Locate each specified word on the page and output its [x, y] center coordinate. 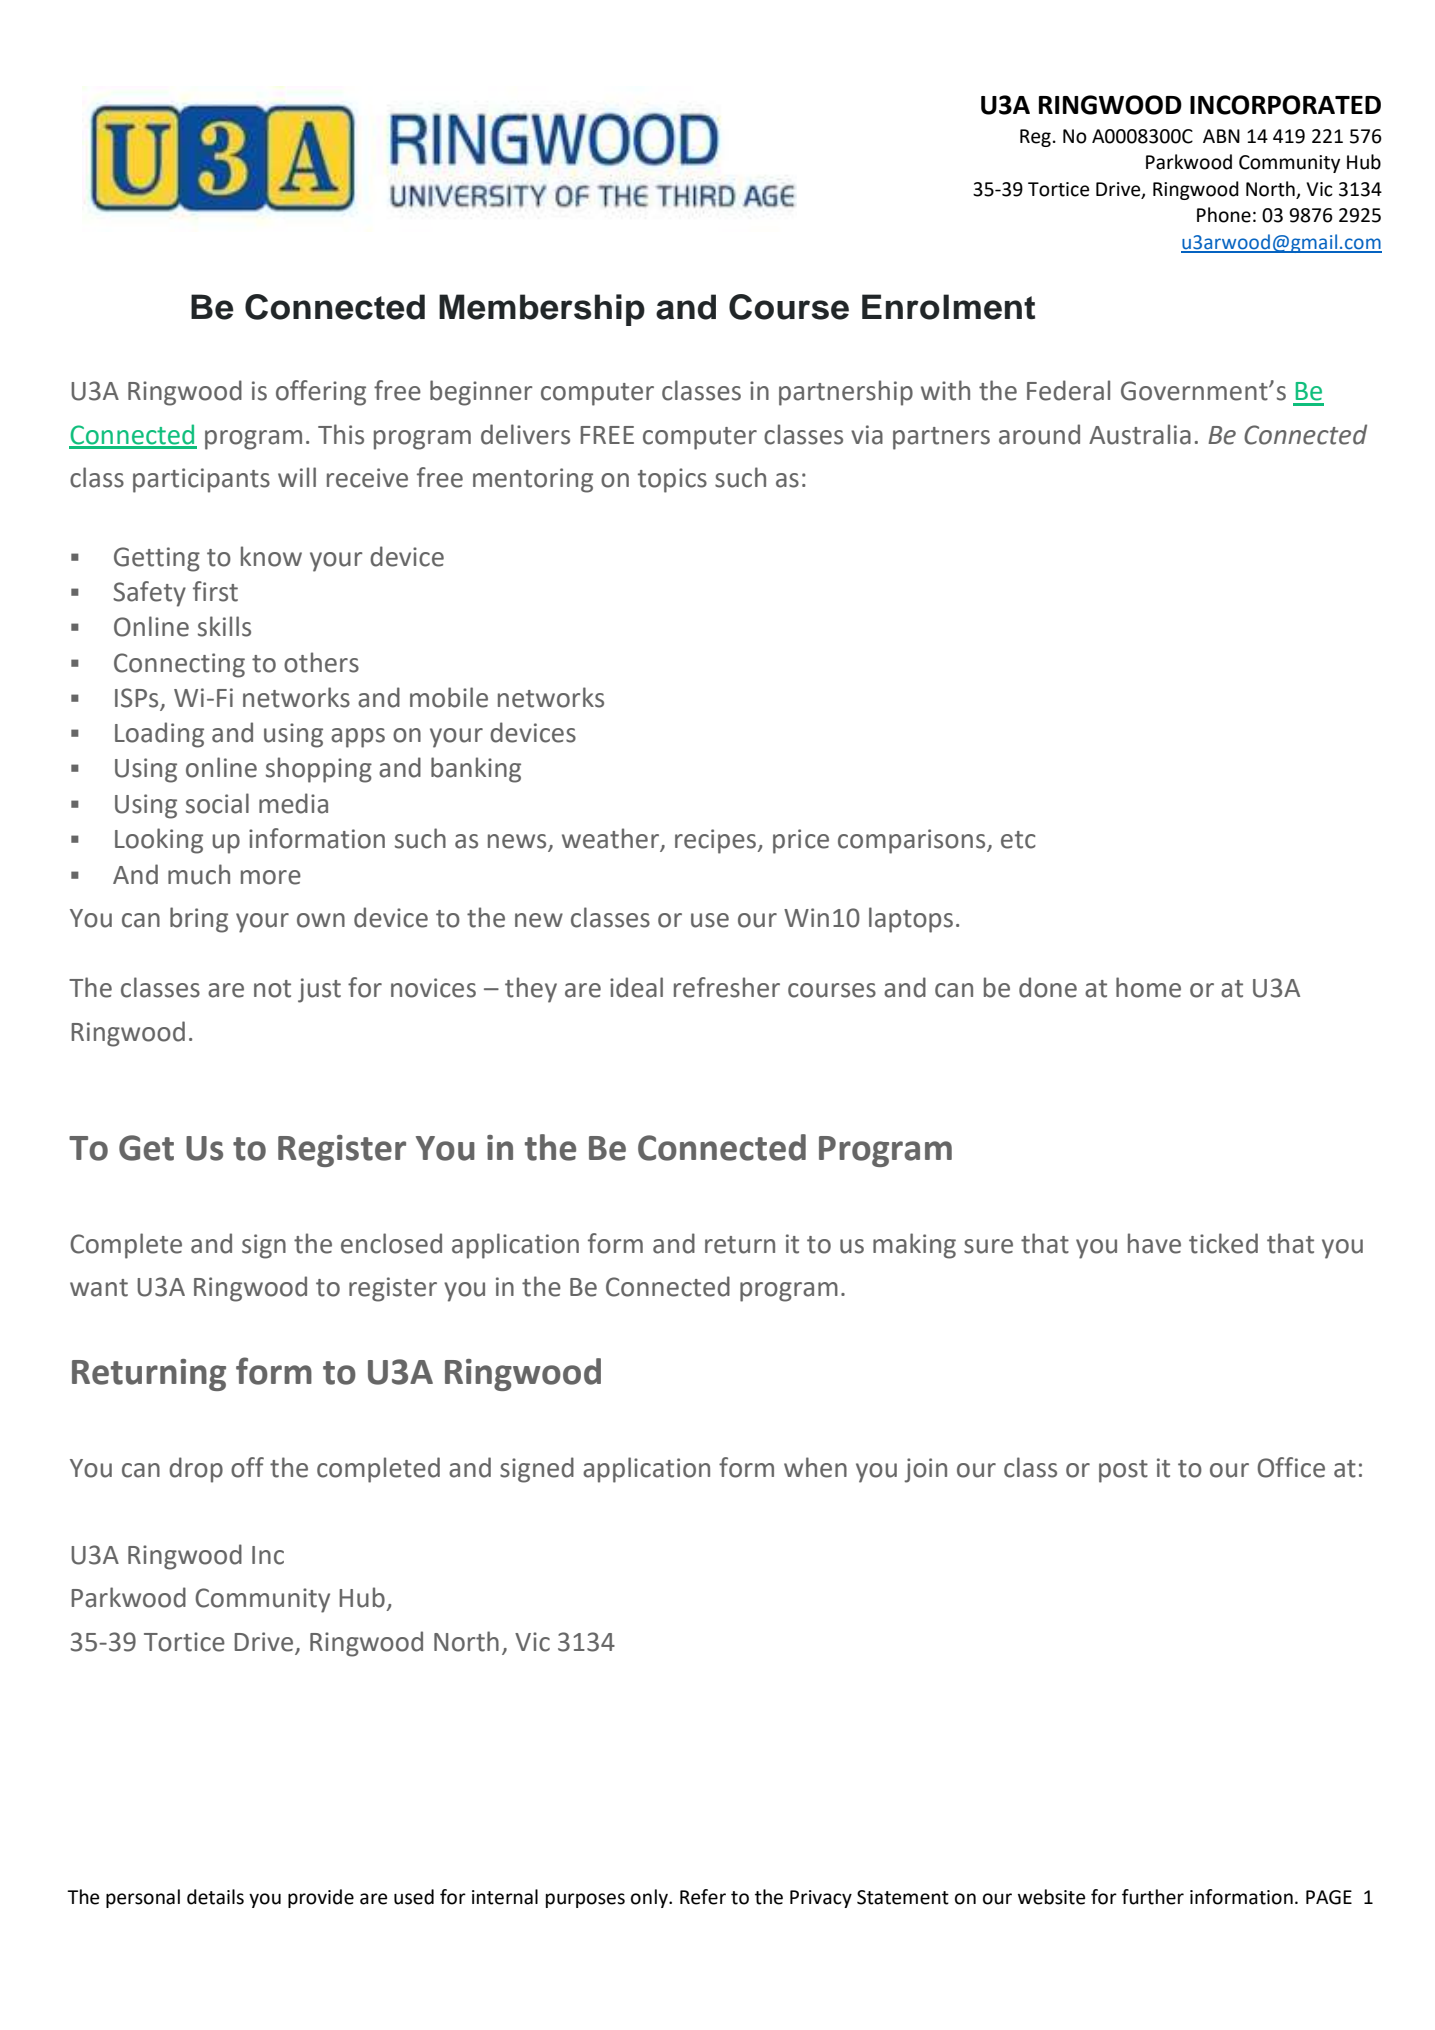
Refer [703, 1897]
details [215, 1897]
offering [321, 393]
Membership [542, 310]
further [1153, 1897]
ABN [1221, 136]
